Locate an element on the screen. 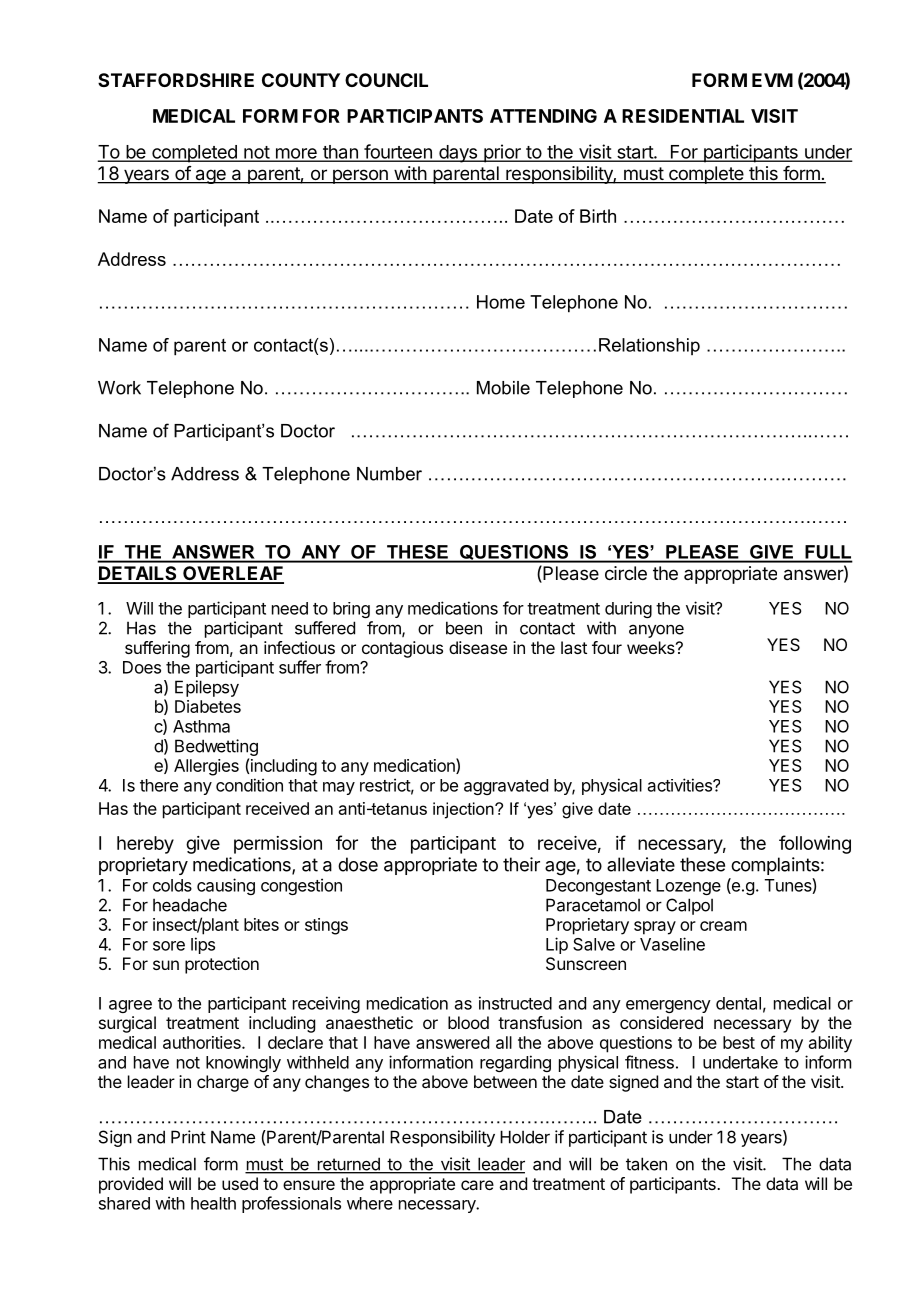  RESIDENTIAL is located at coordinates (683, 116).
